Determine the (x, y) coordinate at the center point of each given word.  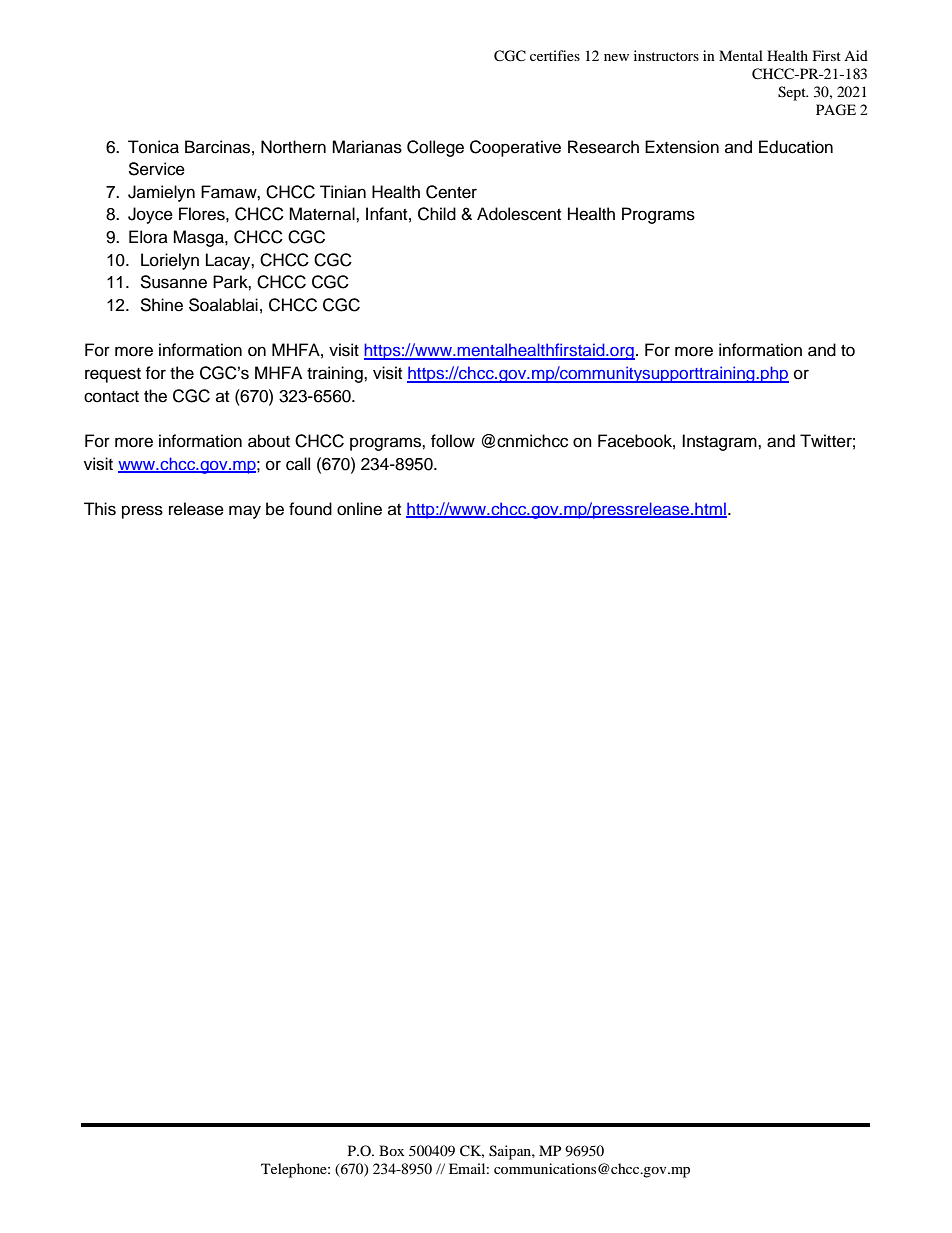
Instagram (720, 442)
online (359, 509)
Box (391, 1150)
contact (111, 397)
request (113, 375)
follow (453, 441)
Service (156, 169)
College (435, 148)
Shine (161, 305)
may (245, 512)
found (310, 509)
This (100, 509)
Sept (793, 93)
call (298, 464)
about (269, 441)
